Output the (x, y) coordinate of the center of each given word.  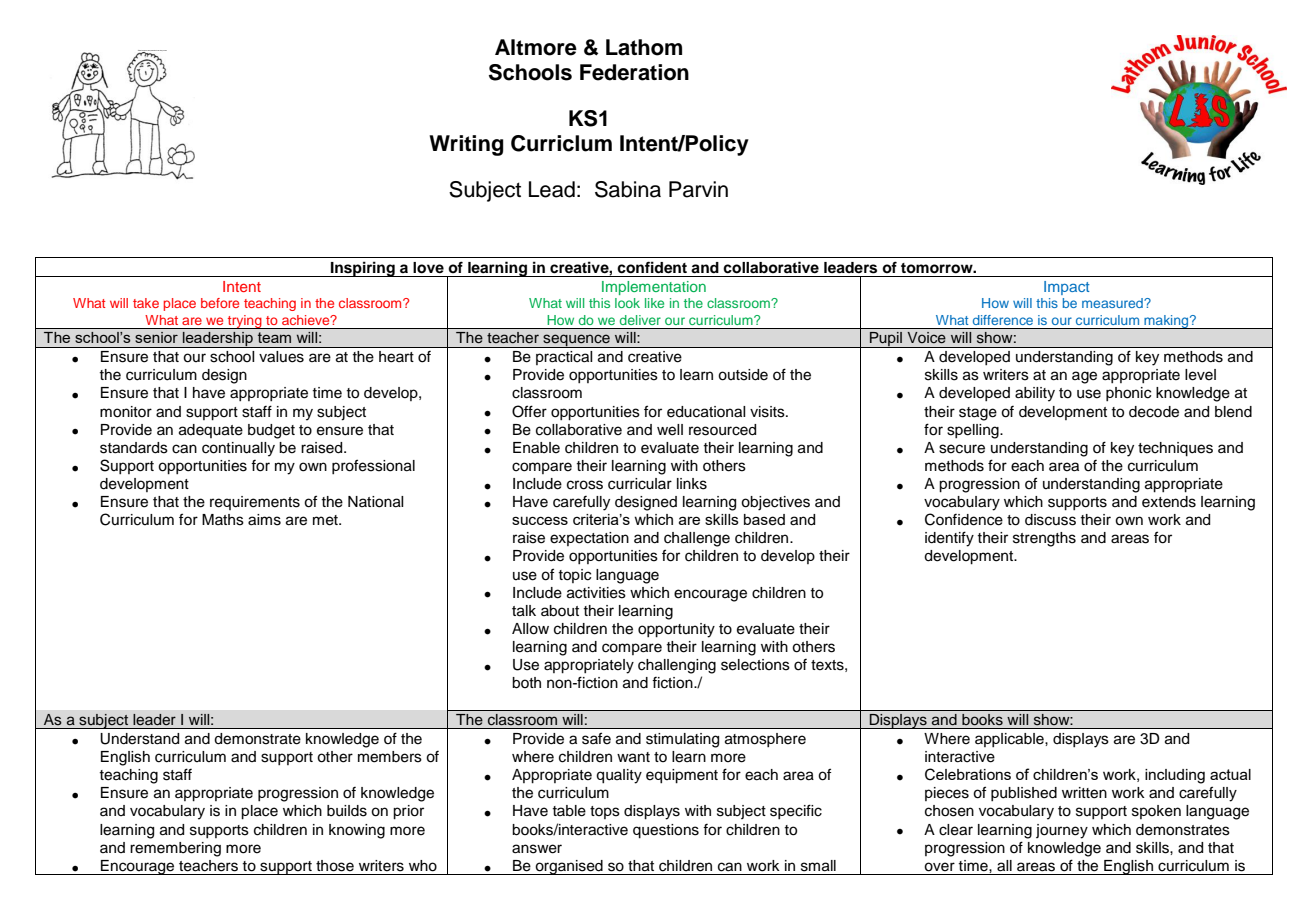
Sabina (628, 189)
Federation (634, 72)
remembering (175, 849)
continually (238, 449)
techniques (1175, 449)
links (692, 484)
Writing (466, 145)
